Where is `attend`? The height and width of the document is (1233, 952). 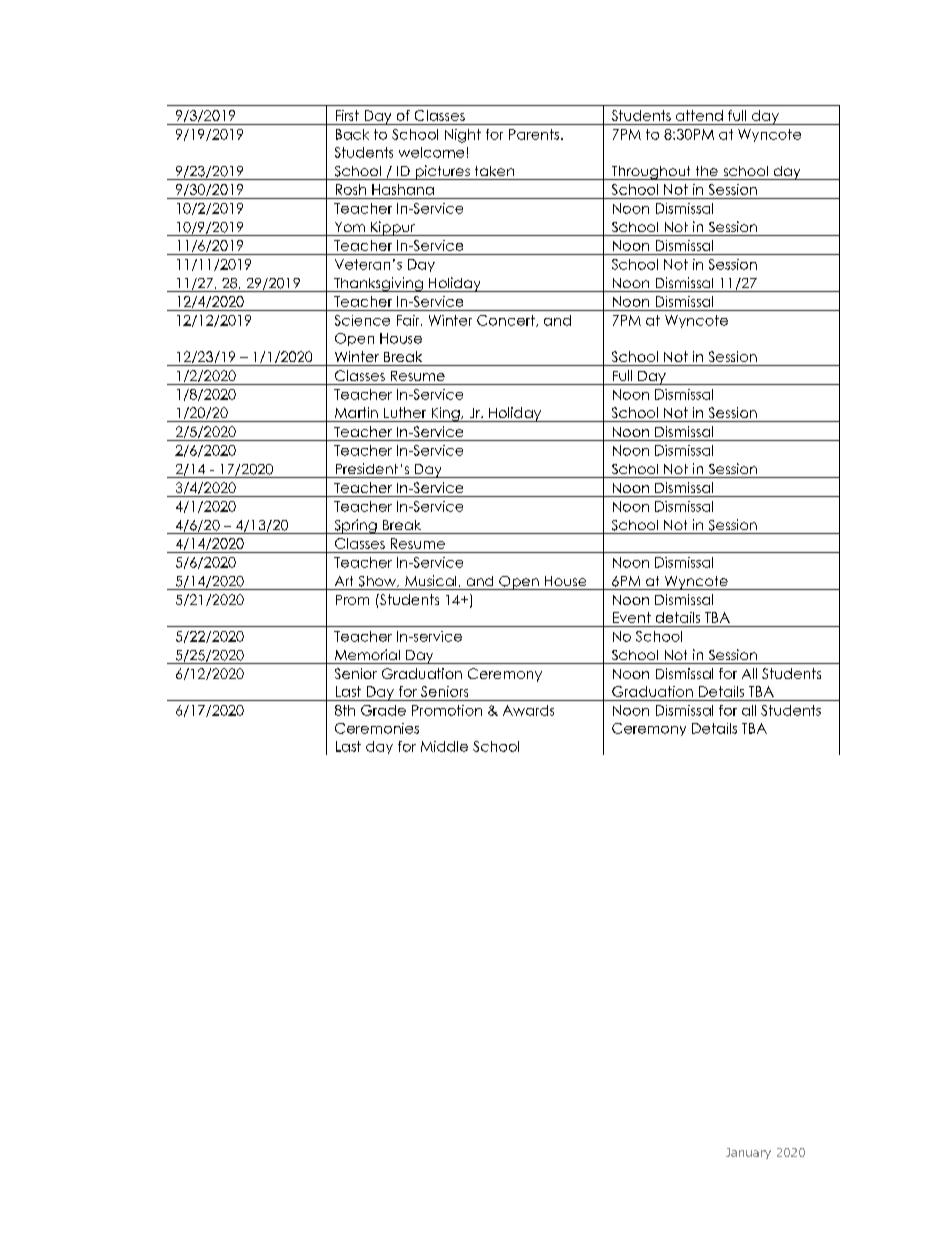
attend is located at coordinates (699, 115).
